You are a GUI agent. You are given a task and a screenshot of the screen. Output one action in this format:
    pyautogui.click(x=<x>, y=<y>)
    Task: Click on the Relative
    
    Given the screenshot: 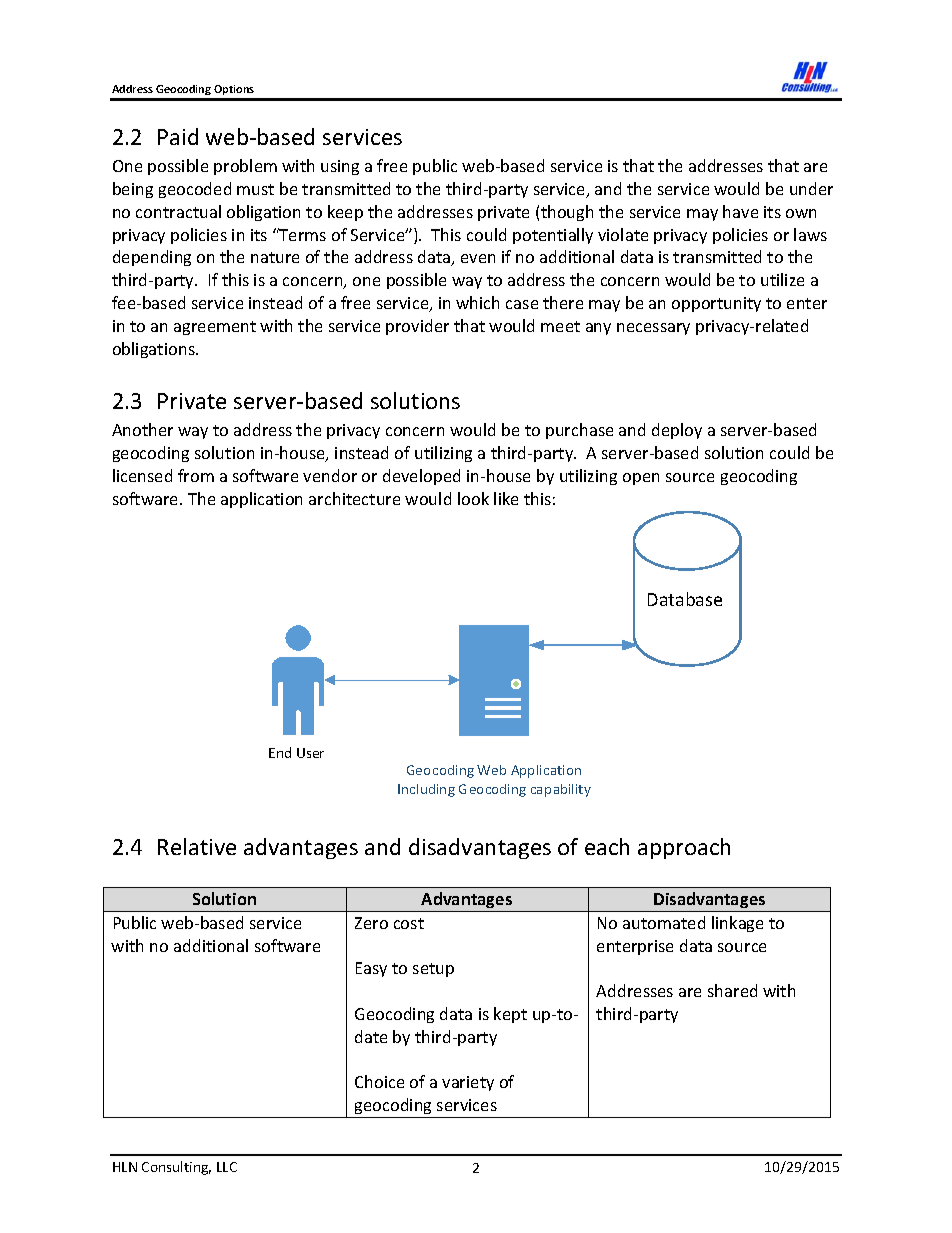 What is the action you would take?
    pyautogui.click(x=197, y=846)
